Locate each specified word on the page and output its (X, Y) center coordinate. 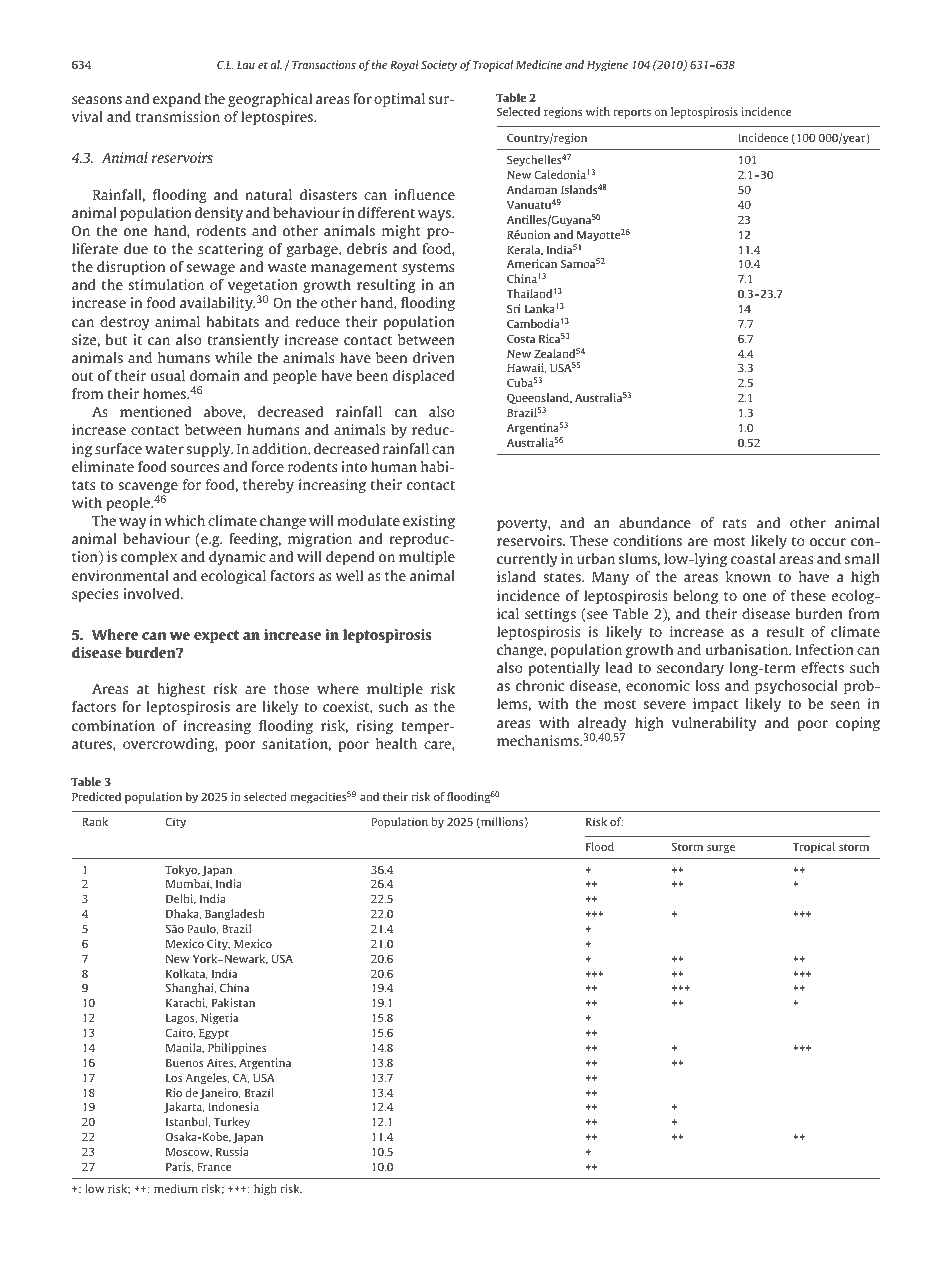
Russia (232, 1151)
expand (177, 100)
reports (632, 114)
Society (439, 66)
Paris (179, 1167)
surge (721, 849)
